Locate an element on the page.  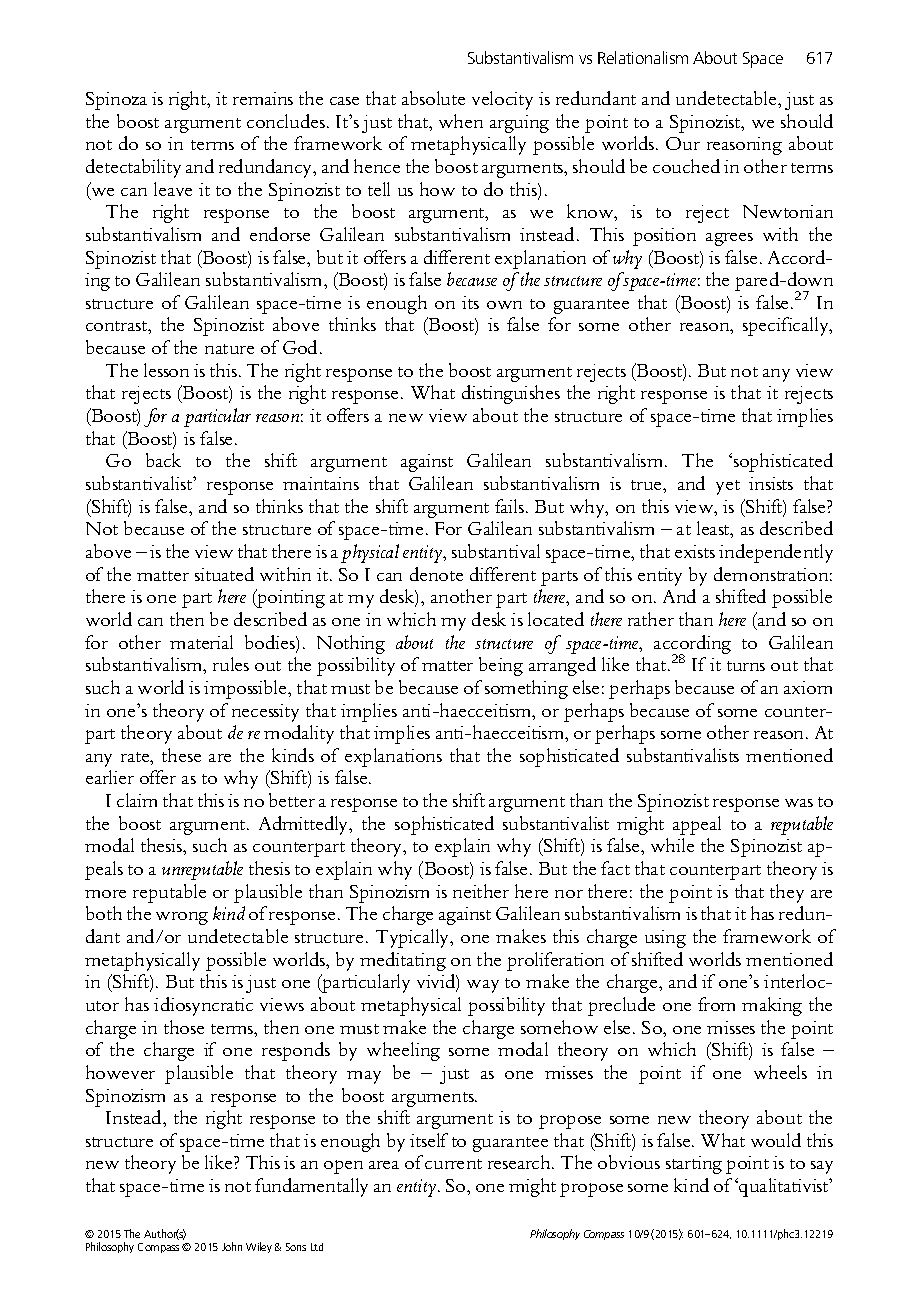
when is located at coordinates (461, 121).
